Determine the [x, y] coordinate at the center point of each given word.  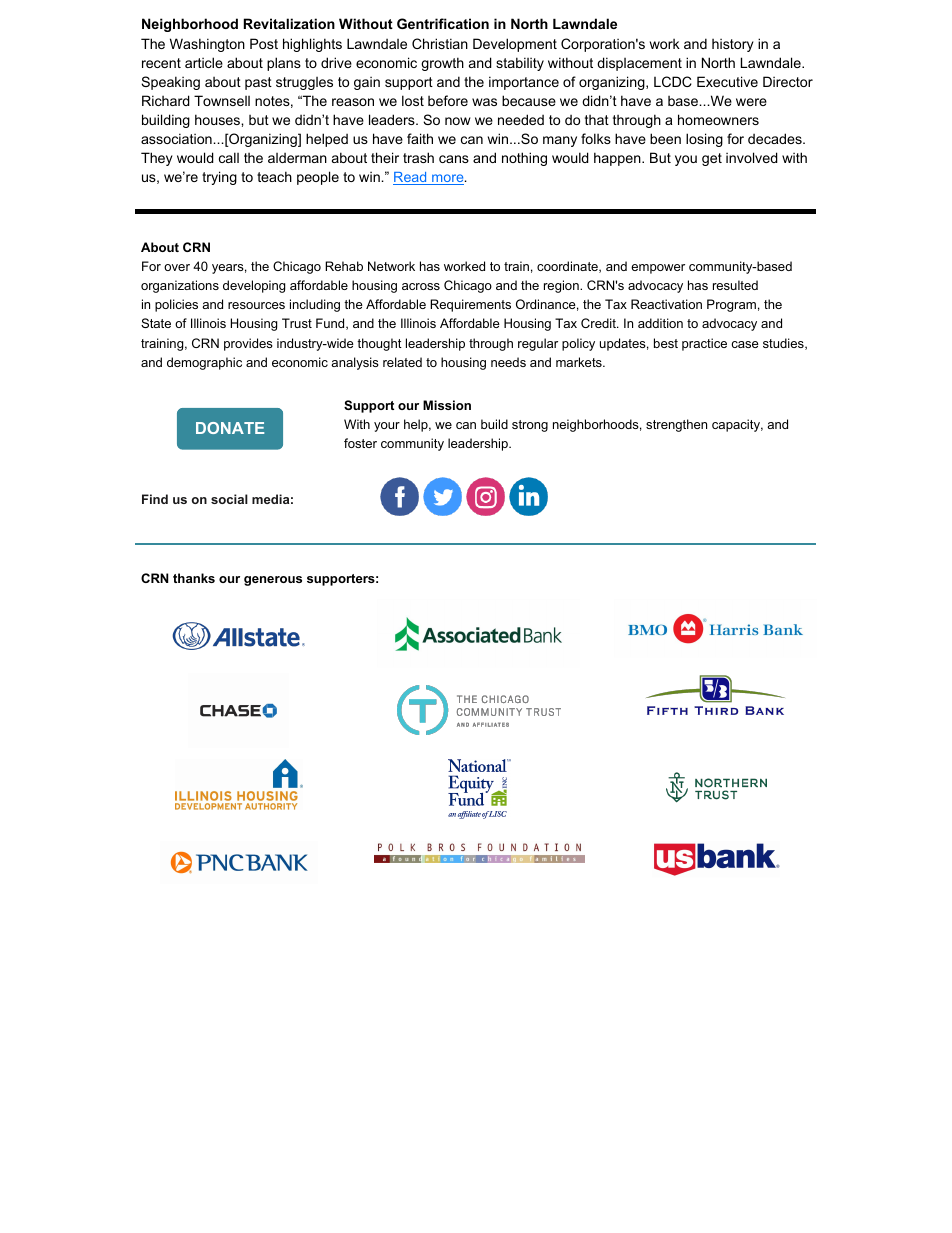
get [712, 159]
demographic [204, 363]
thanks [194, 578]
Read [411, 178]
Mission [447, 405]
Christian [440, 43]
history [733, 45]
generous [273, 581]
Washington [207, 45]
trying [219, 178]
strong [530, 426]
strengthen [676, 425]
